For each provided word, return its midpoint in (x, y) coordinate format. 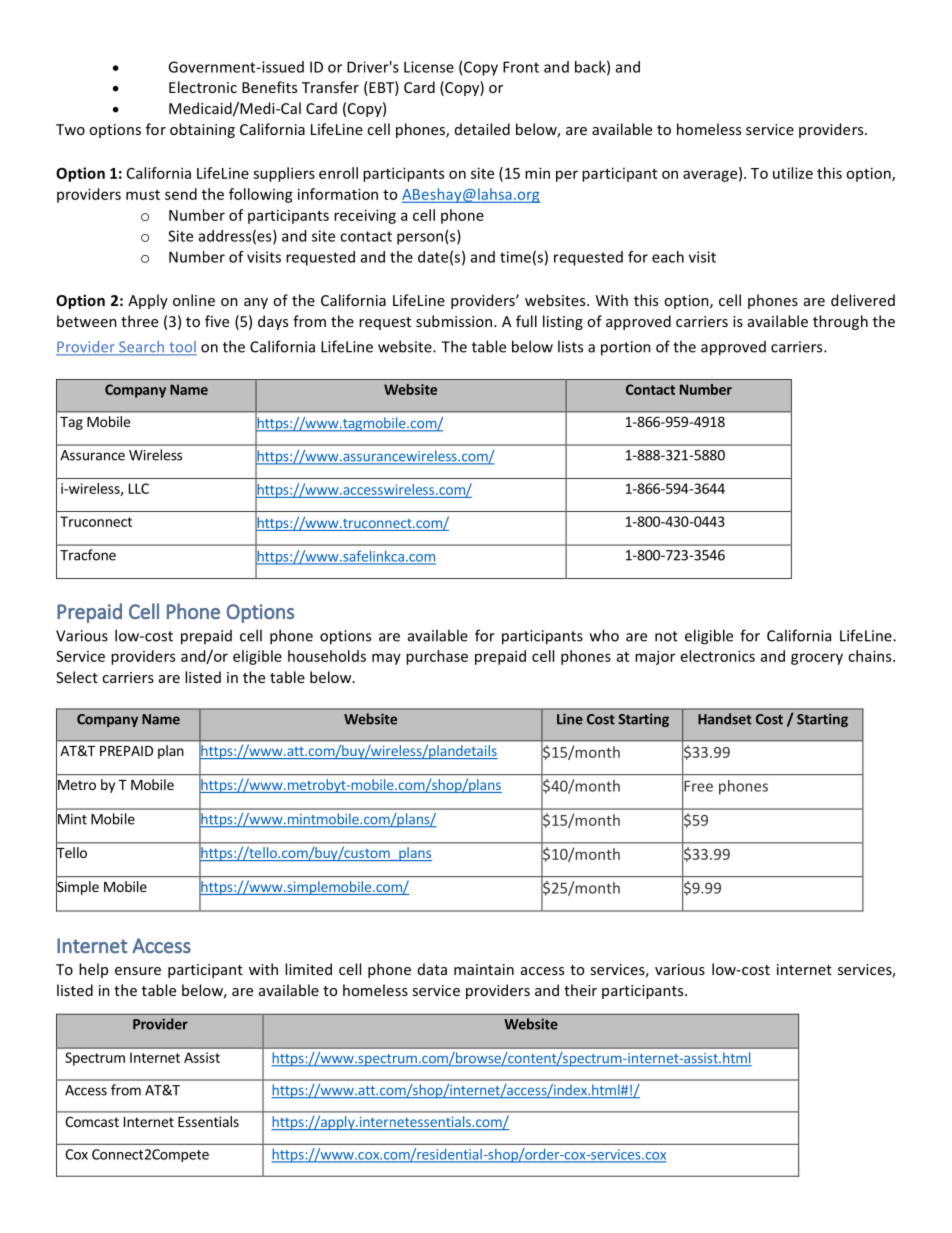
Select (77, 677)
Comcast (92, 1121)
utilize (793, 173)
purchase (437, 657)
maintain (484, 969)
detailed (482, 129)
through (840, 322)
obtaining (202, 130)
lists (570, 346)
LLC (139, 488)
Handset (725, 719)
